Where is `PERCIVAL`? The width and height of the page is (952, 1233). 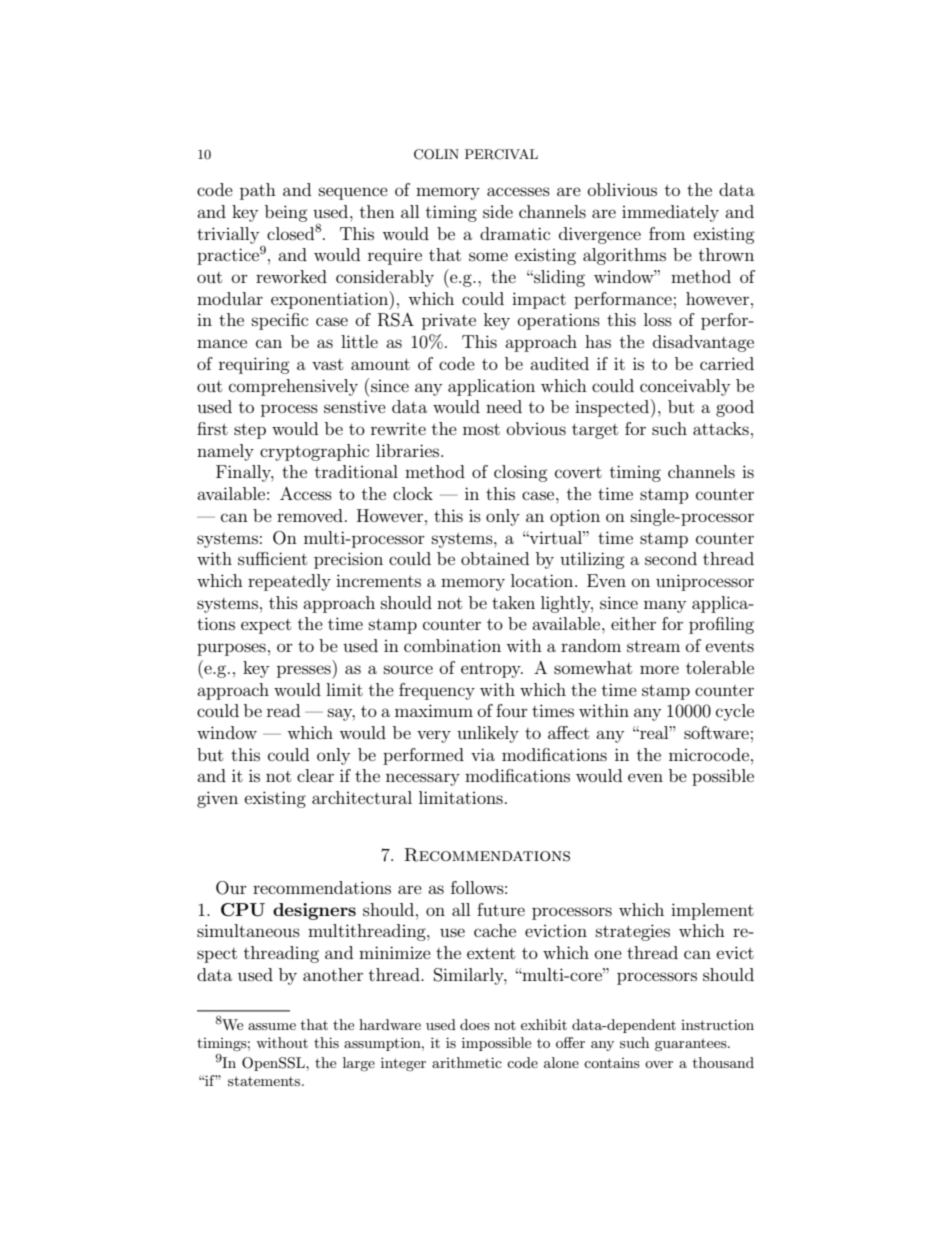 PERCIVAL is located at coordinates (501, 154).
